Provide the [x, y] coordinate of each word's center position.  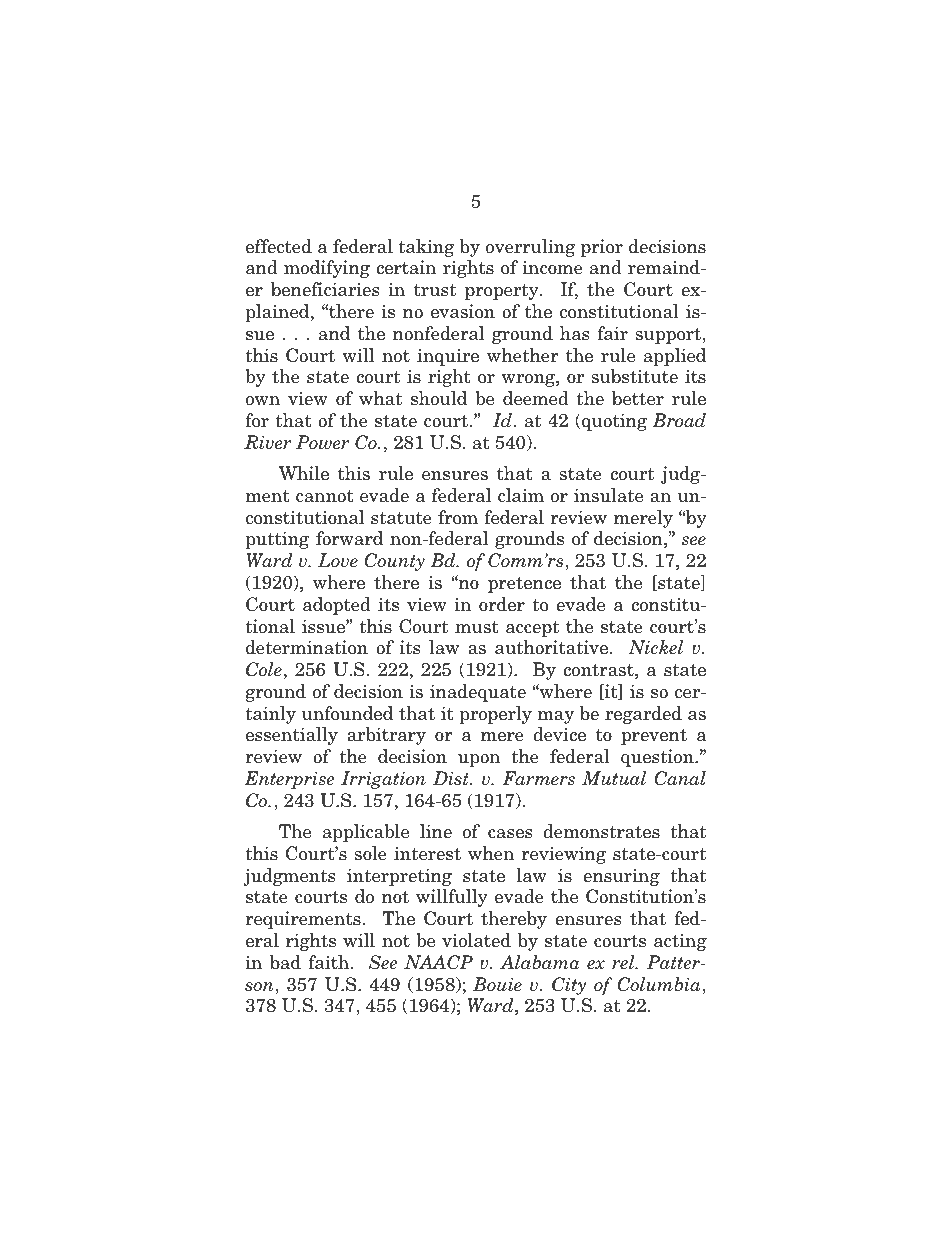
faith [330, 962]
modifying [327, 269]
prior [602, 248]
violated [476, 940]
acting [680, 942]
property [503, 291]
